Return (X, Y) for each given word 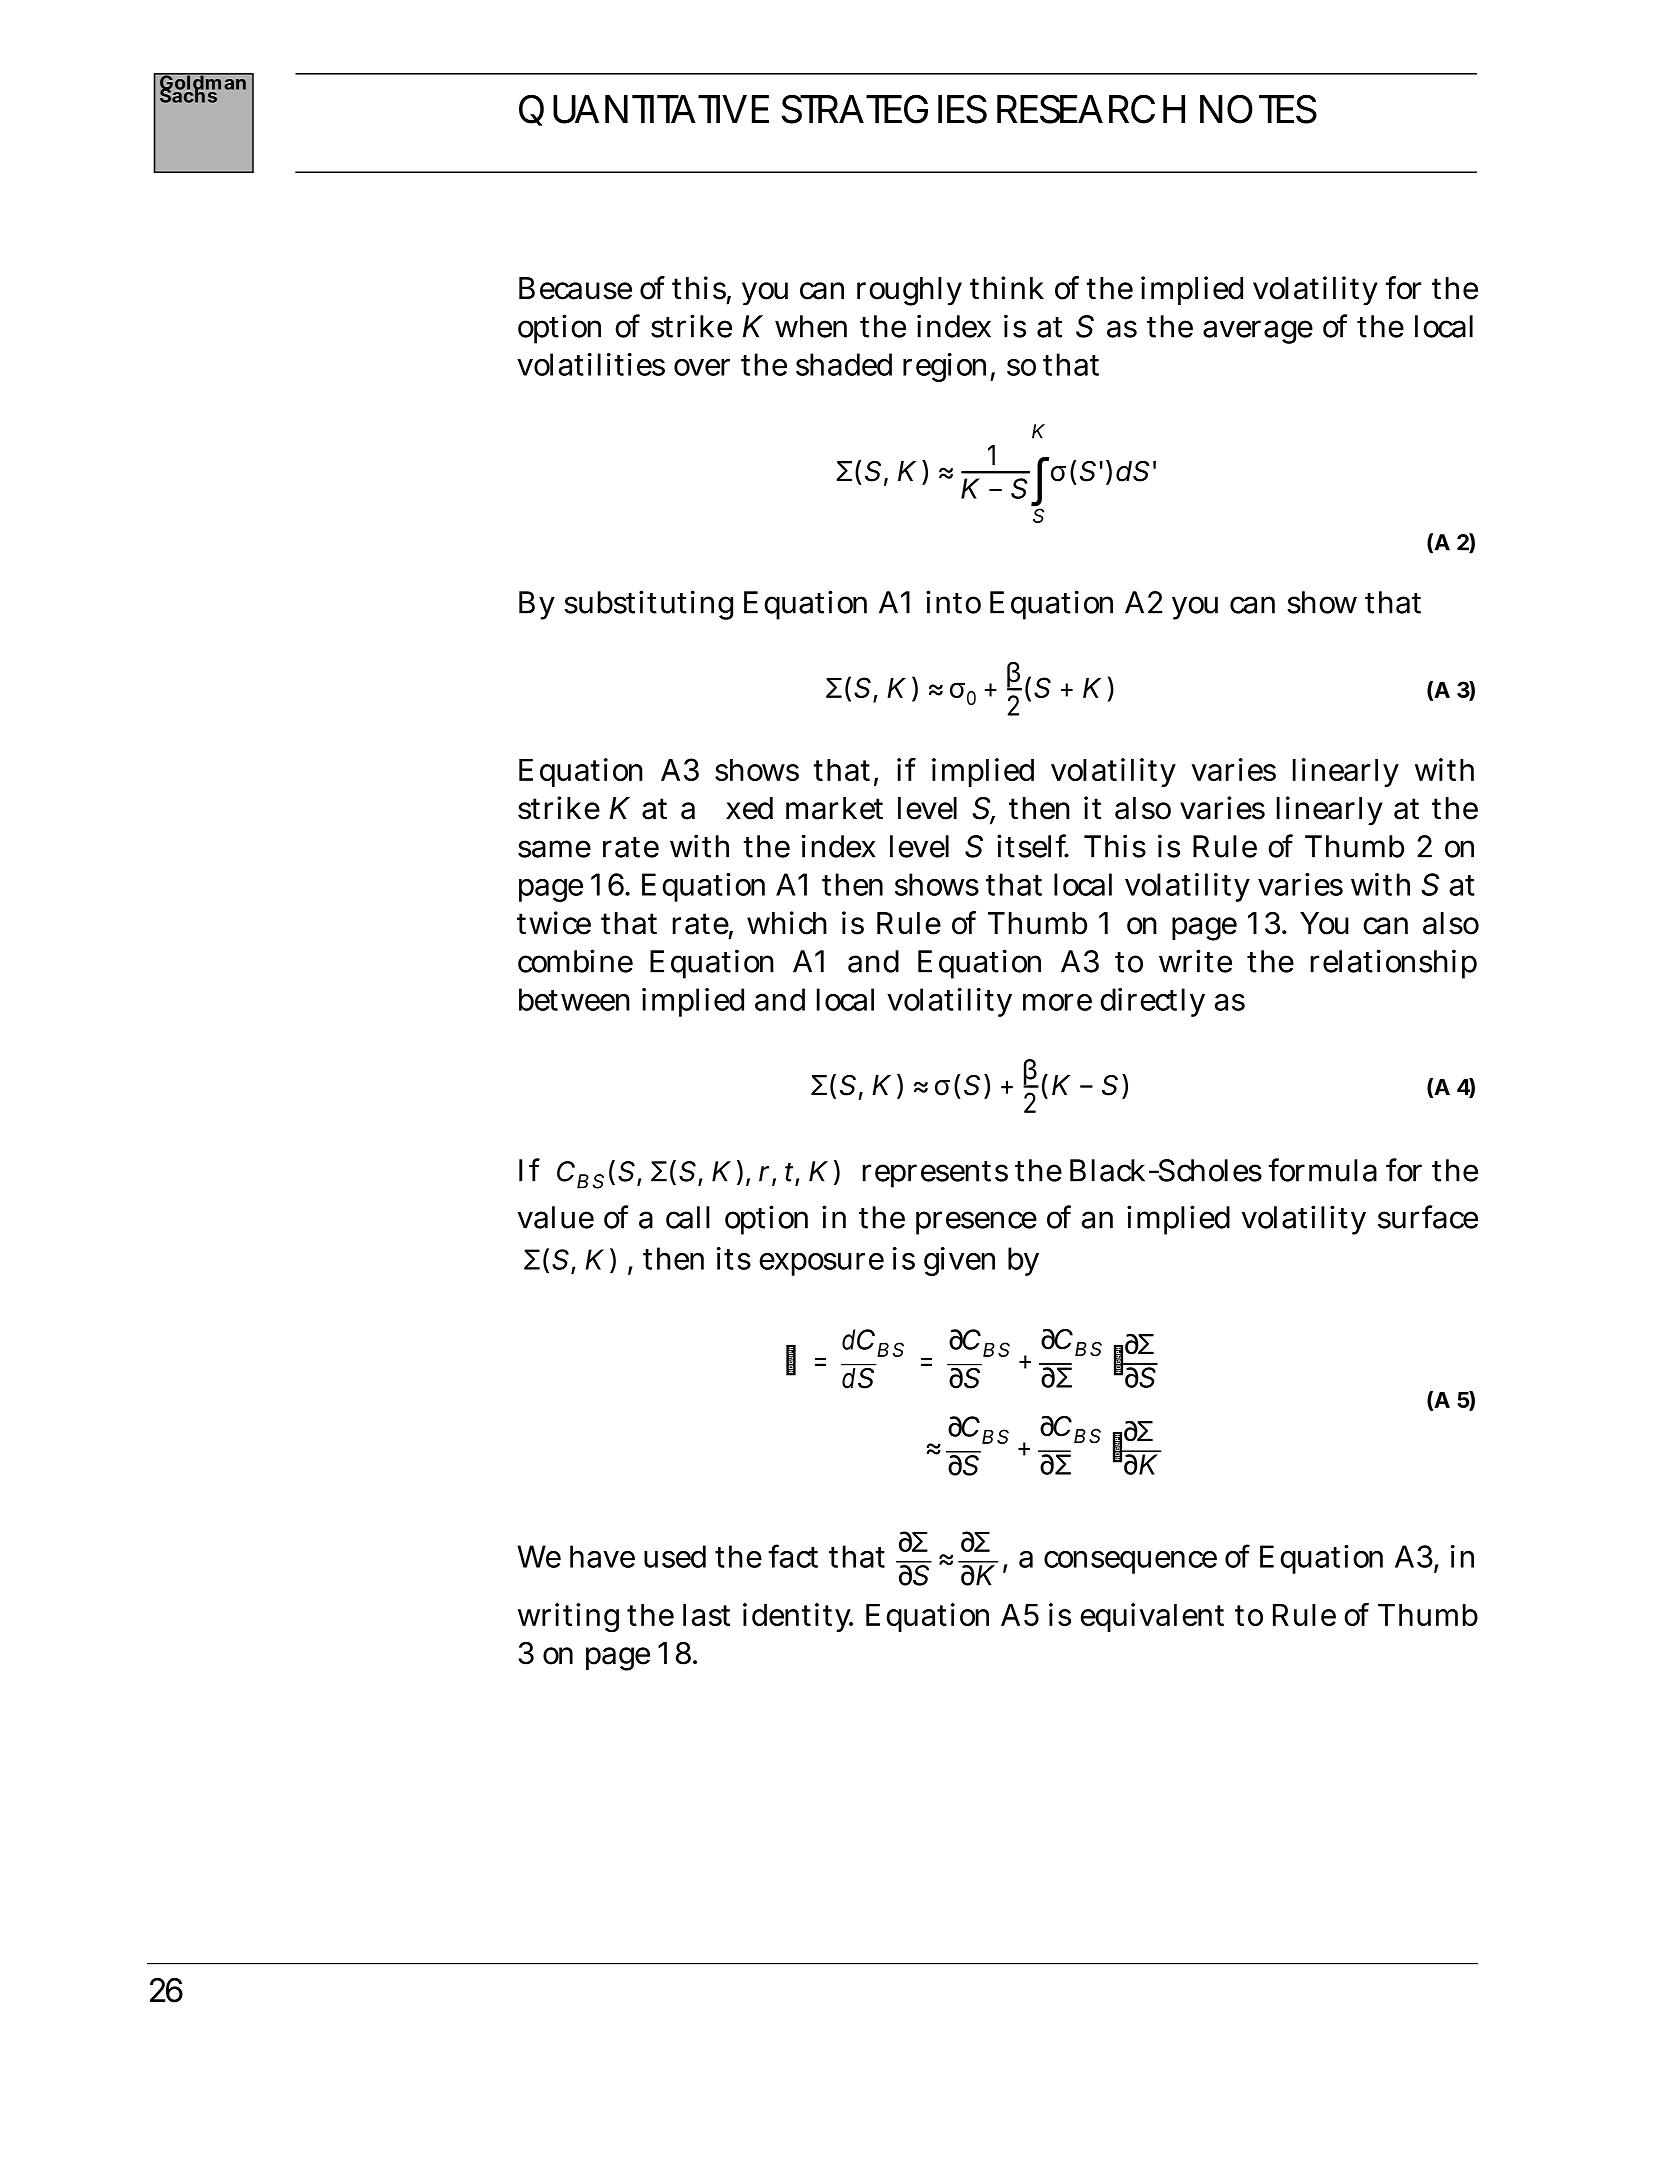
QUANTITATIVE (644, 110)
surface (1428, 1217)
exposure (821, 1264)
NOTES (1258, 109)
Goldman (204, 82)
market (834, 808)
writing (568, 1618)
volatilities (591, 364)
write (1195, 961)
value (555, 1217)
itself (1033, 846)
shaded (844, 364)
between (574, 999)
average (1258, 332)
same (554, 849)
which (787, 923)
